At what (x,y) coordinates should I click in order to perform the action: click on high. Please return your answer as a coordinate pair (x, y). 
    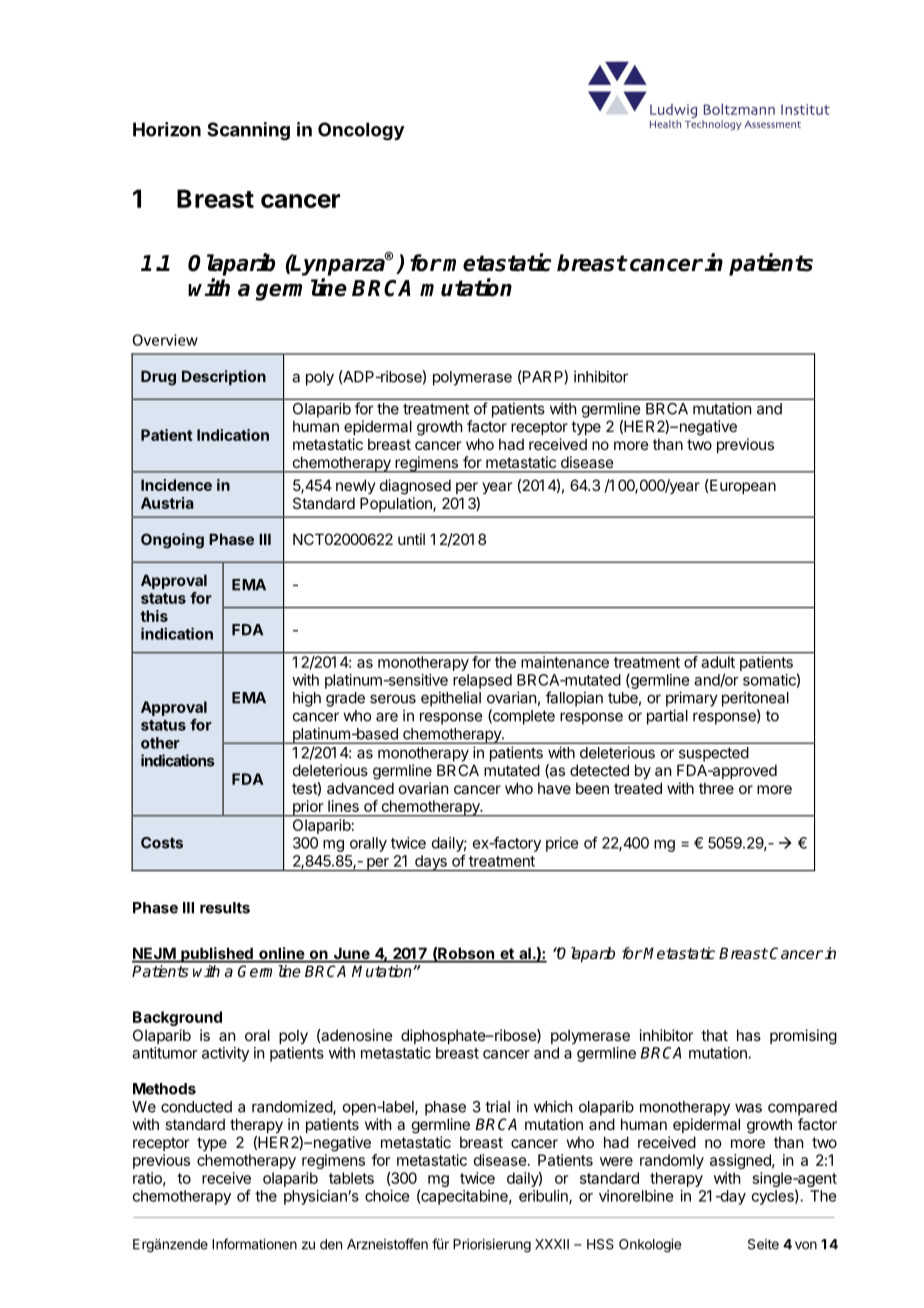
    Looking at the image, I should click on (307, 699).
